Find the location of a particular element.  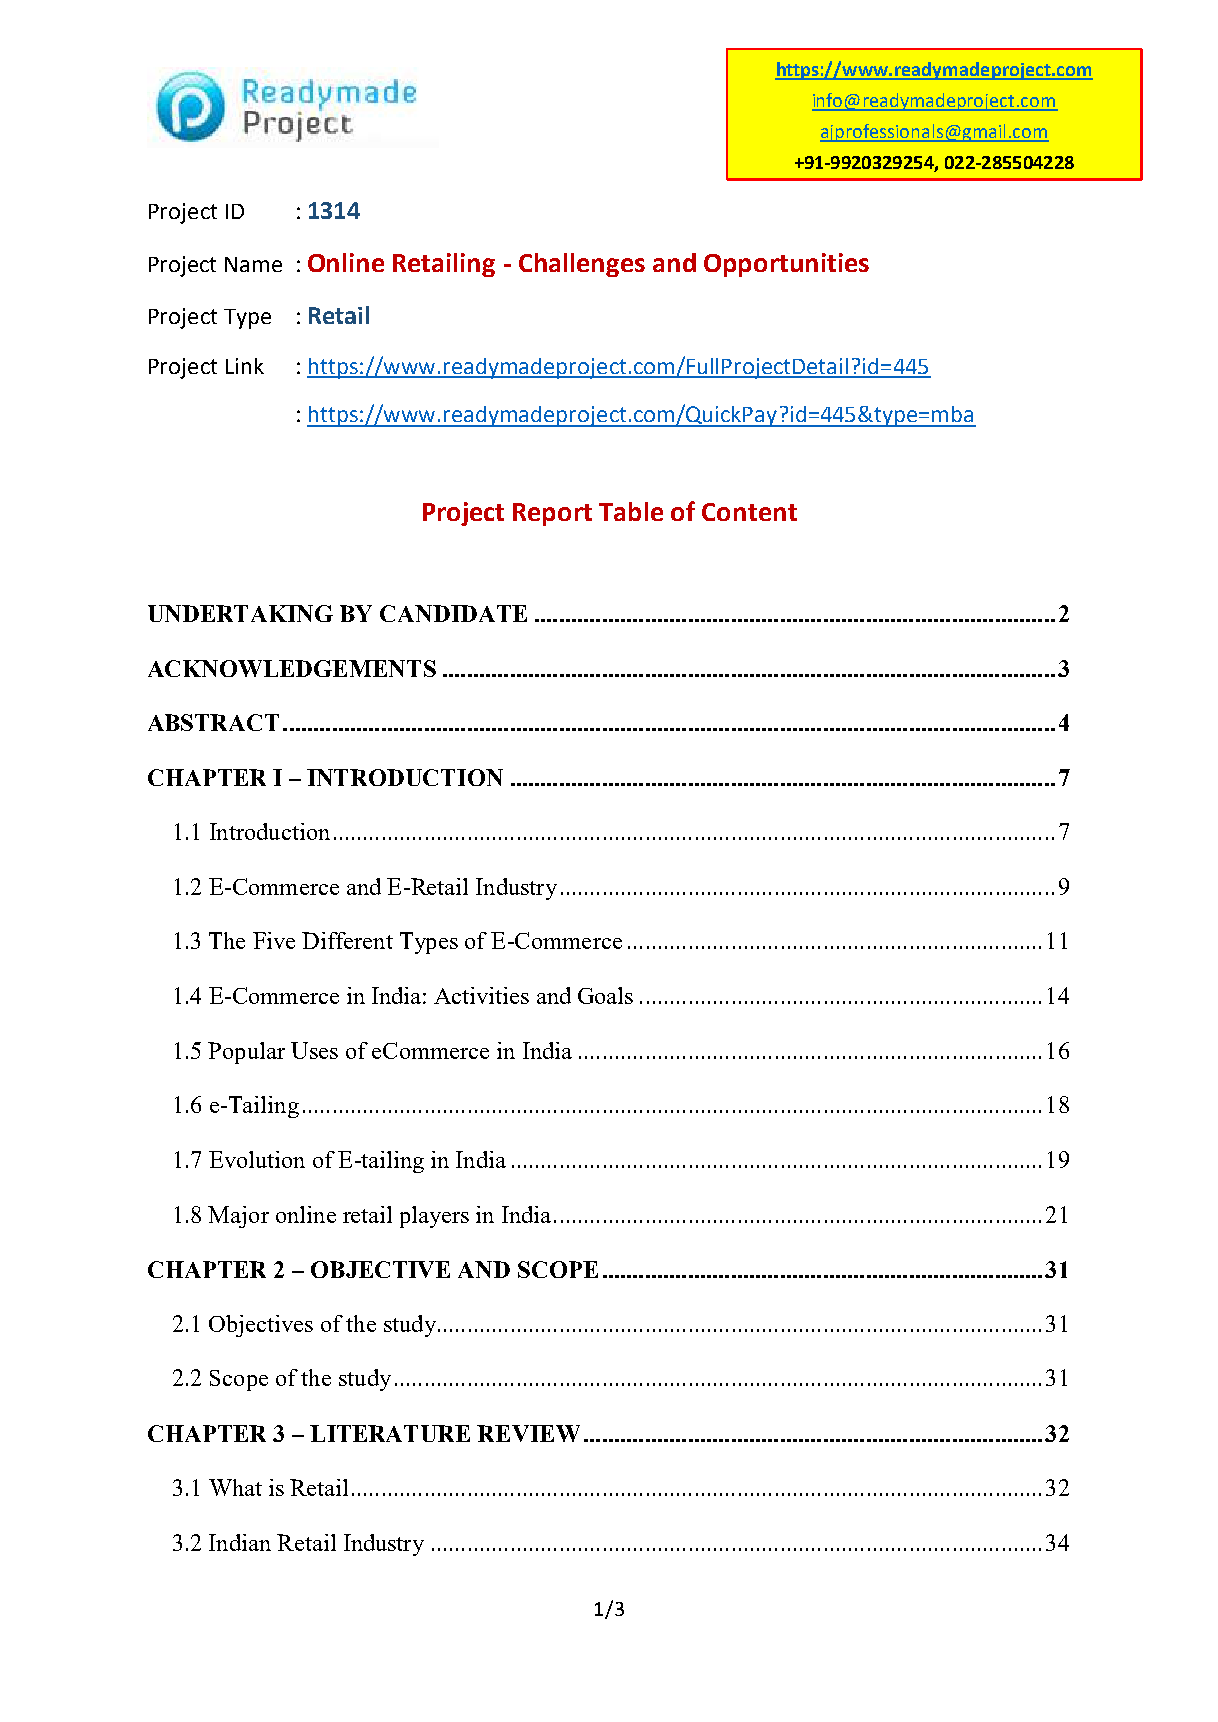

Activities is located at coordinates (481, 995).
